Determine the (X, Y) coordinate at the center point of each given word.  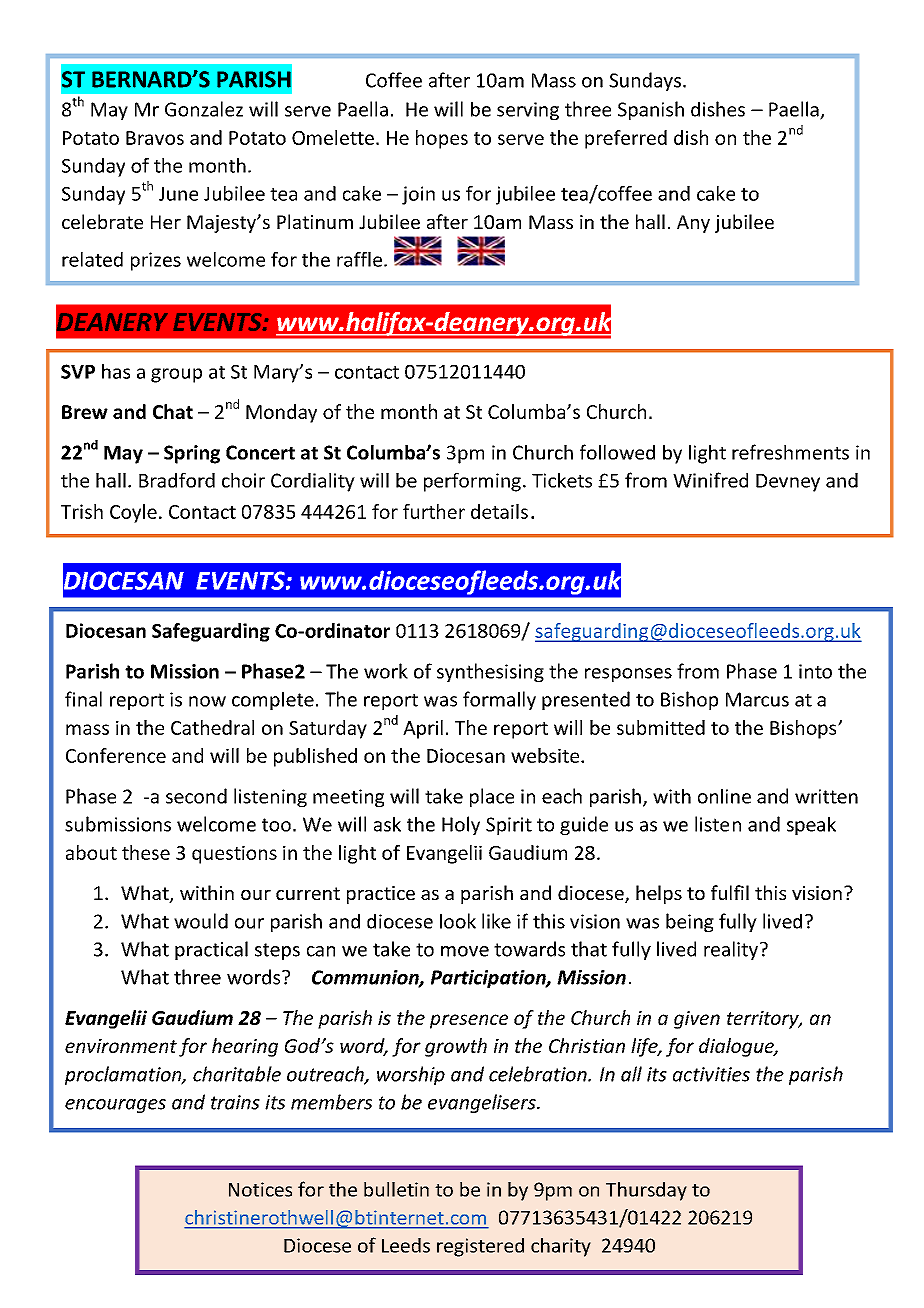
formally (499, 700)
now (207, 701)
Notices (260, 1189)
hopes (442, 139)
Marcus (757, 699)
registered (480, 1247)
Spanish (651, 110)
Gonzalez (204, 109)
